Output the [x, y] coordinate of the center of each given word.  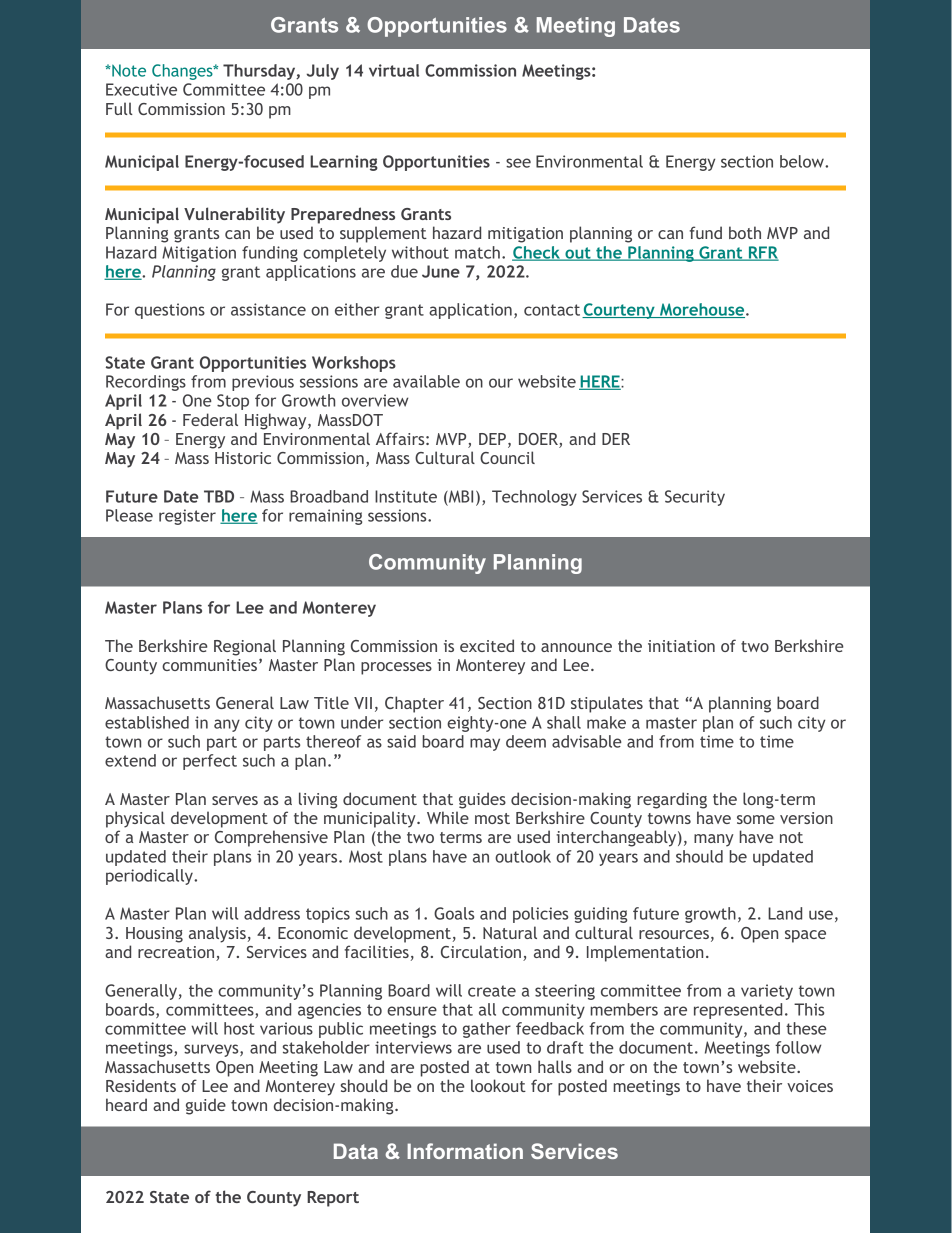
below [803, 161]
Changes [183, 72]
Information [465, 1151]
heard [126, 1104]
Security [695, 498]
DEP [492, 439]
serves [235, 800]
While [448, 817]
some [756, 819]
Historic [243, 458]
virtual [394, 70]
